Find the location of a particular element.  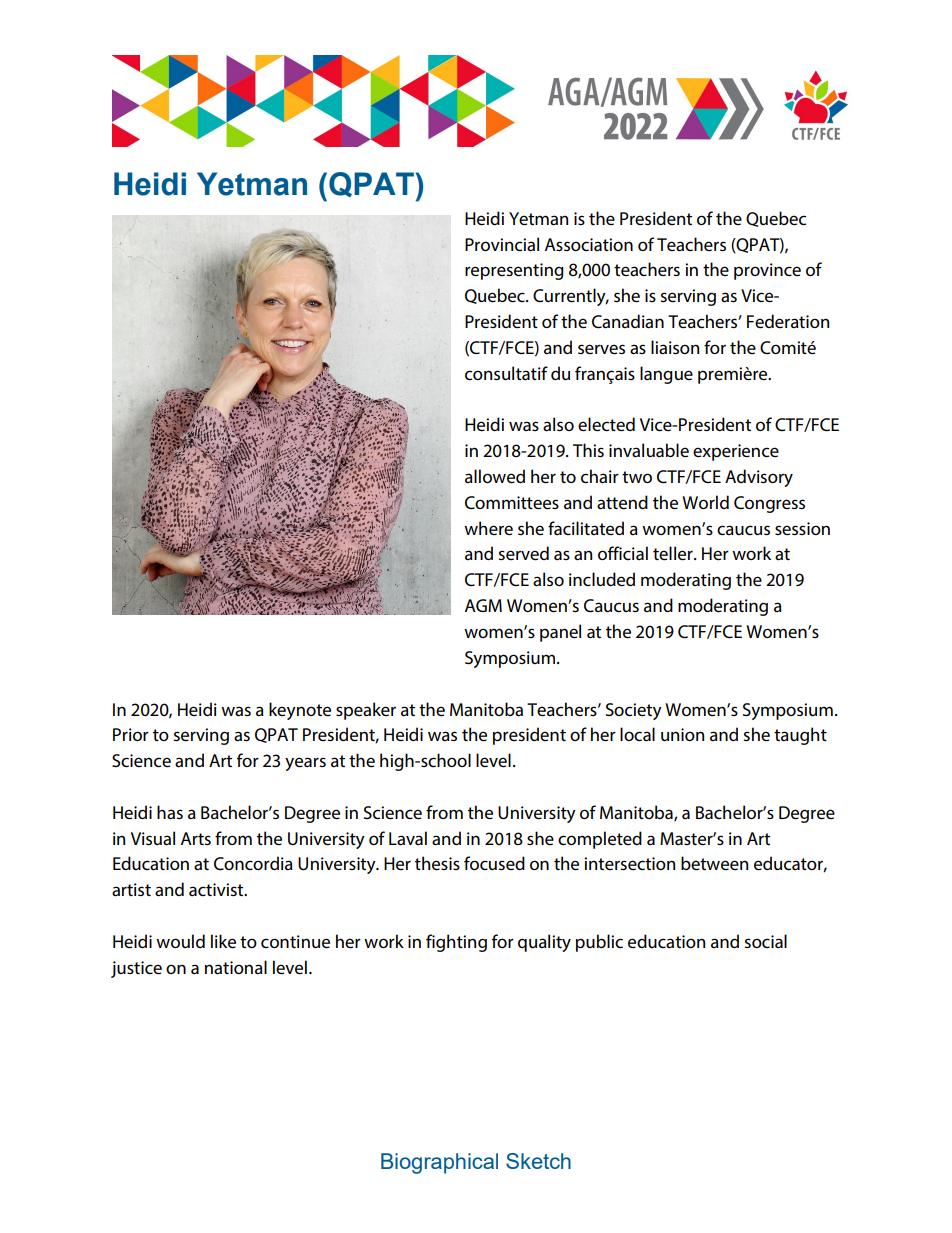

teller is located at coordinates (674, 553).
